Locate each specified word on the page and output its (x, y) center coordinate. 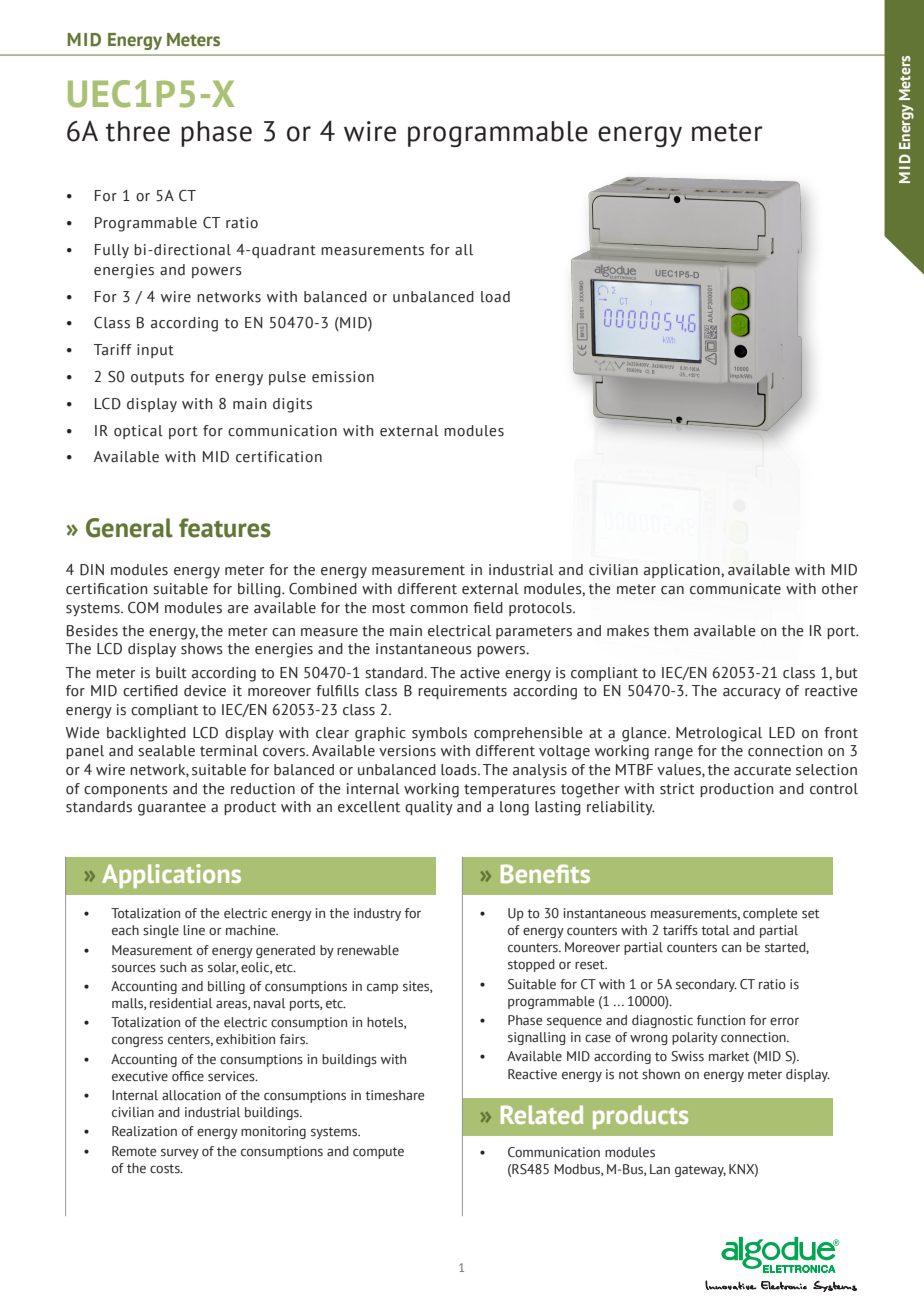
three (138, 131)
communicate (735, 589)
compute (378, 1153)
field (488, 608)
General (129, 528)
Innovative (731, 1285)
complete (770, 914)
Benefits (545, 873)
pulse (287, 378)
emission (343, 377)
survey (180, 1154)
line (194, 930)
